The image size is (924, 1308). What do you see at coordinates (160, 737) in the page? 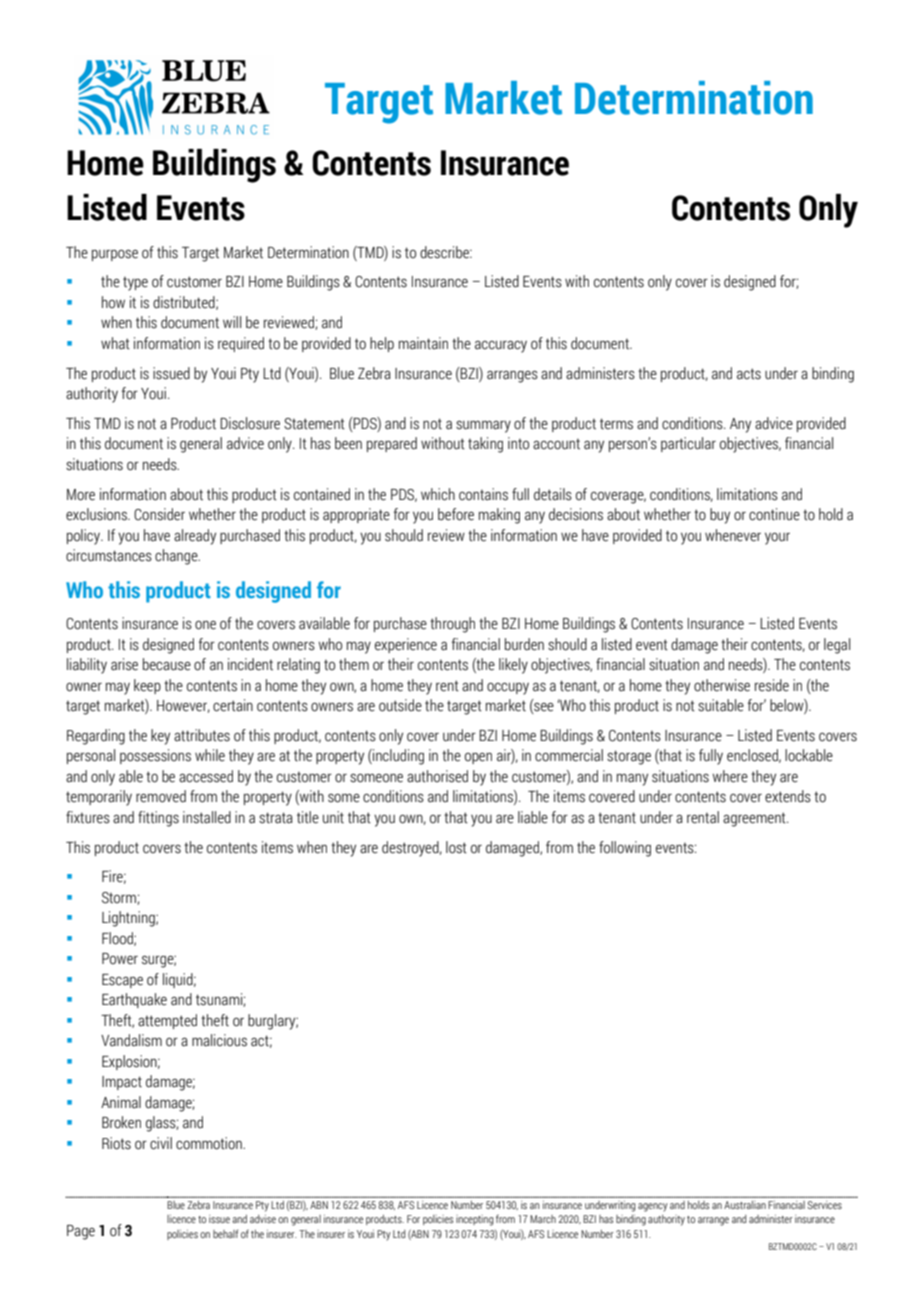
I see `key` at bounding box center [160, 737].
